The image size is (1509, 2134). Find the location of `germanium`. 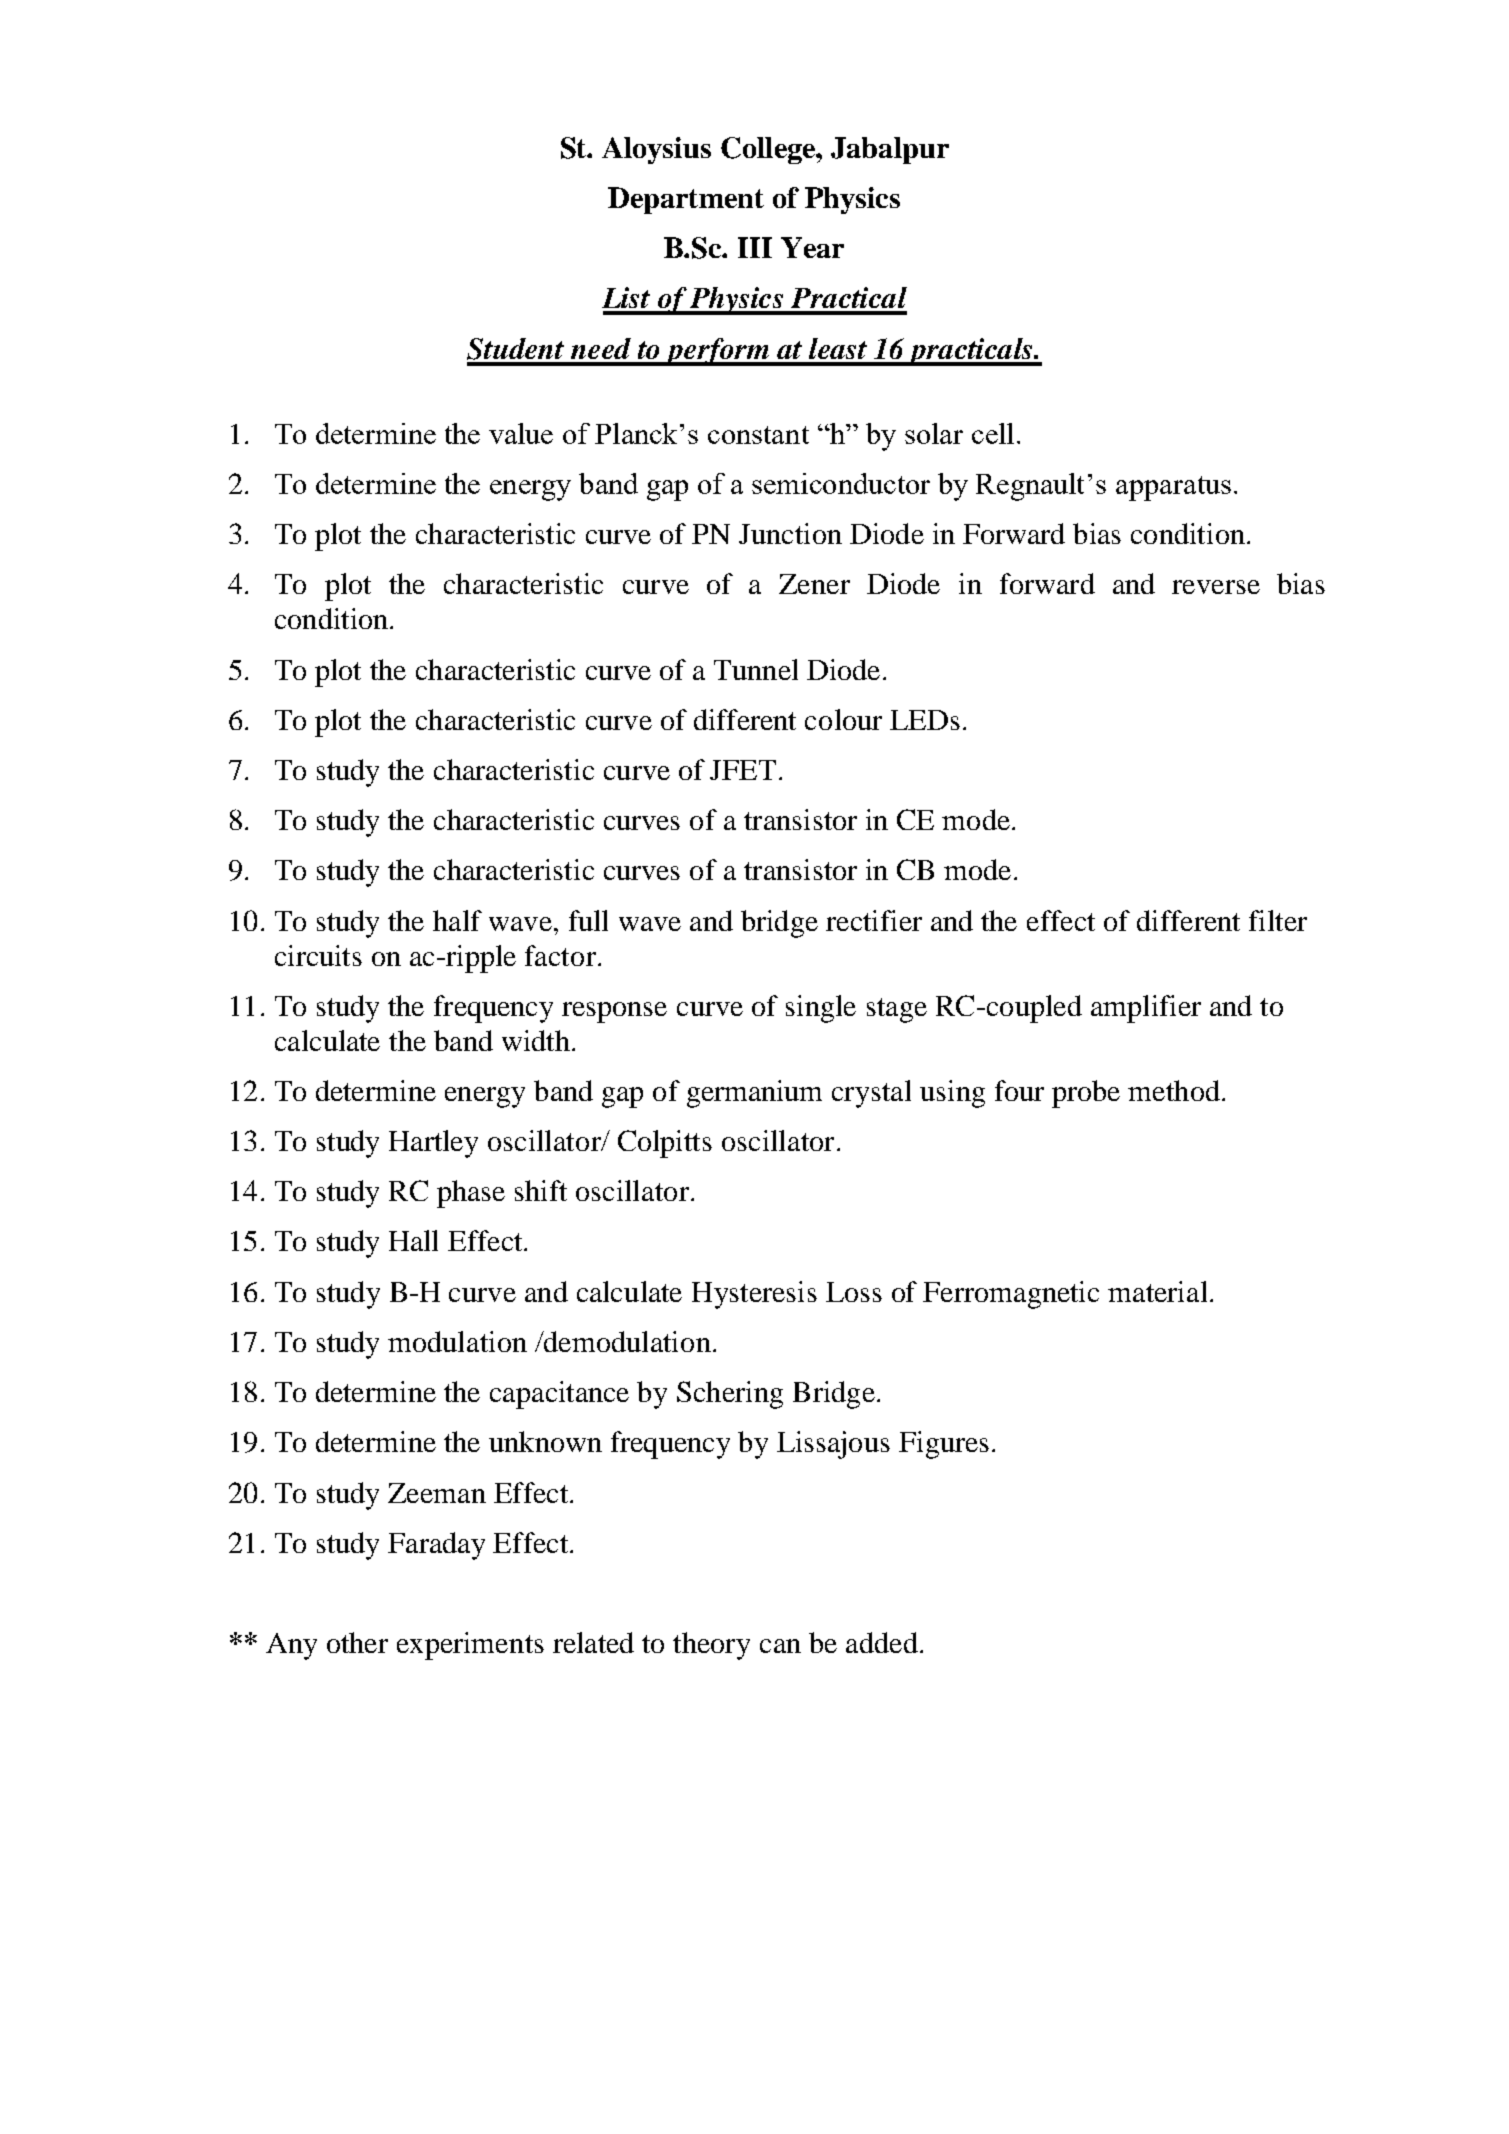

germanium is located at coordinates (754, 1094).
